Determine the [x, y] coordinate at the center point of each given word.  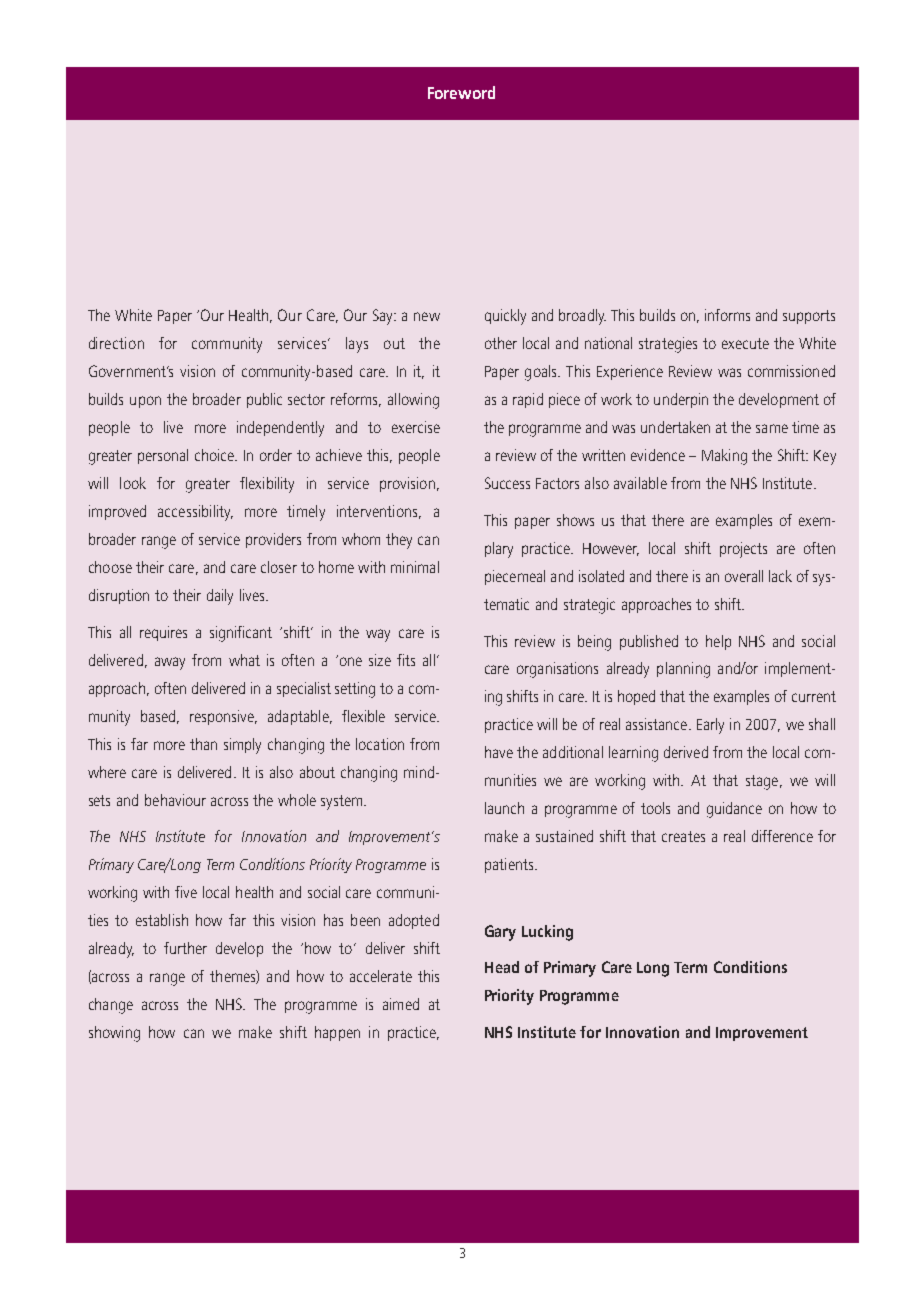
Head [502, 967]
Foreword [461, 92]
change [111, 1006]
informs [727, 315]
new [427, 316]
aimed [401, 1004]
